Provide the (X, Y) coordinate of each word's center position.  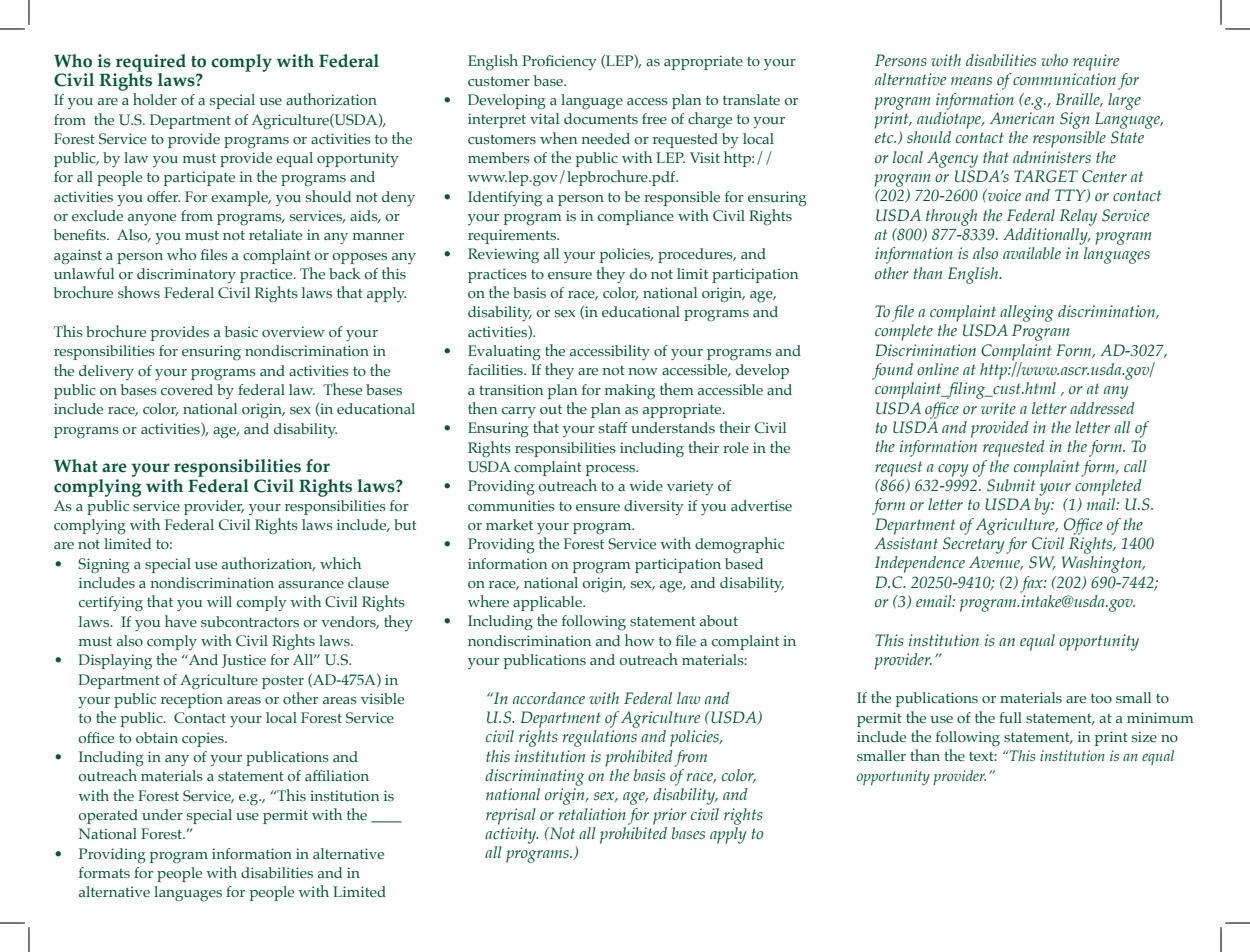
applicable (548, 603)
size (1144, 736)
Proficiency (559, 62)
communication (1064, 79)
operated (108, 816)
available (1032, 253)
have (181, 621)
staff (613, 427)
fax (1032, 584)
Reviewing (503, 256)
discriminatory (186, 275)
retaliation (592, 814)
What (76, 465)
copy (953, 470)
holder (155, 99)
